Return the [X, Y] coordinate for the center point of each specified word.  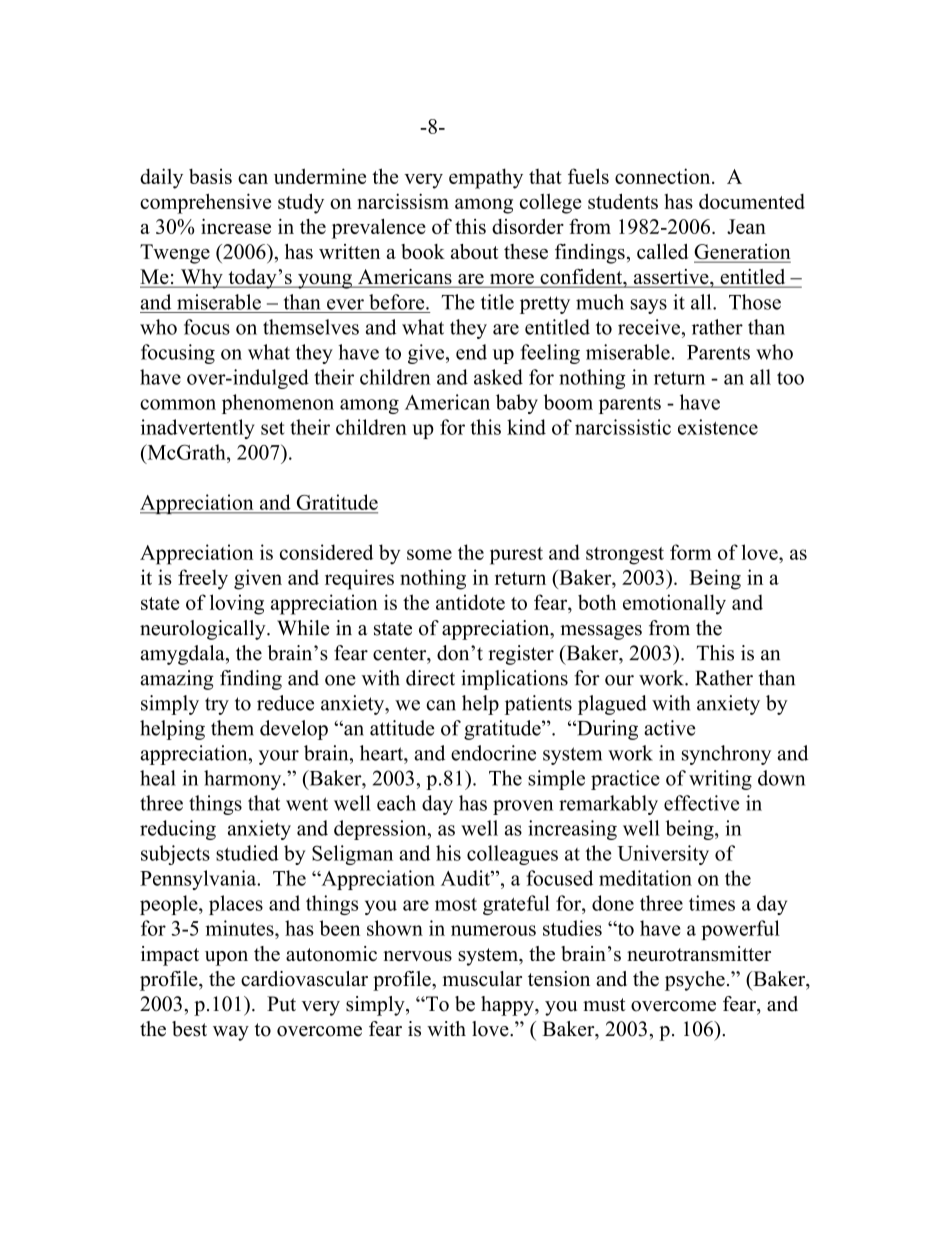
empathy [486, 178]
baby [517, 404]
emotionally [674, 604]
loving [237, 604]
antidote [470, 602]
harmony [244, 780]
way [231, 1033]
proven [523, 807]
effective [701, 803]
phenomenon [278, 404]
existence [718, 427]
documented [752, 201]
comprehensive [205, 203]
